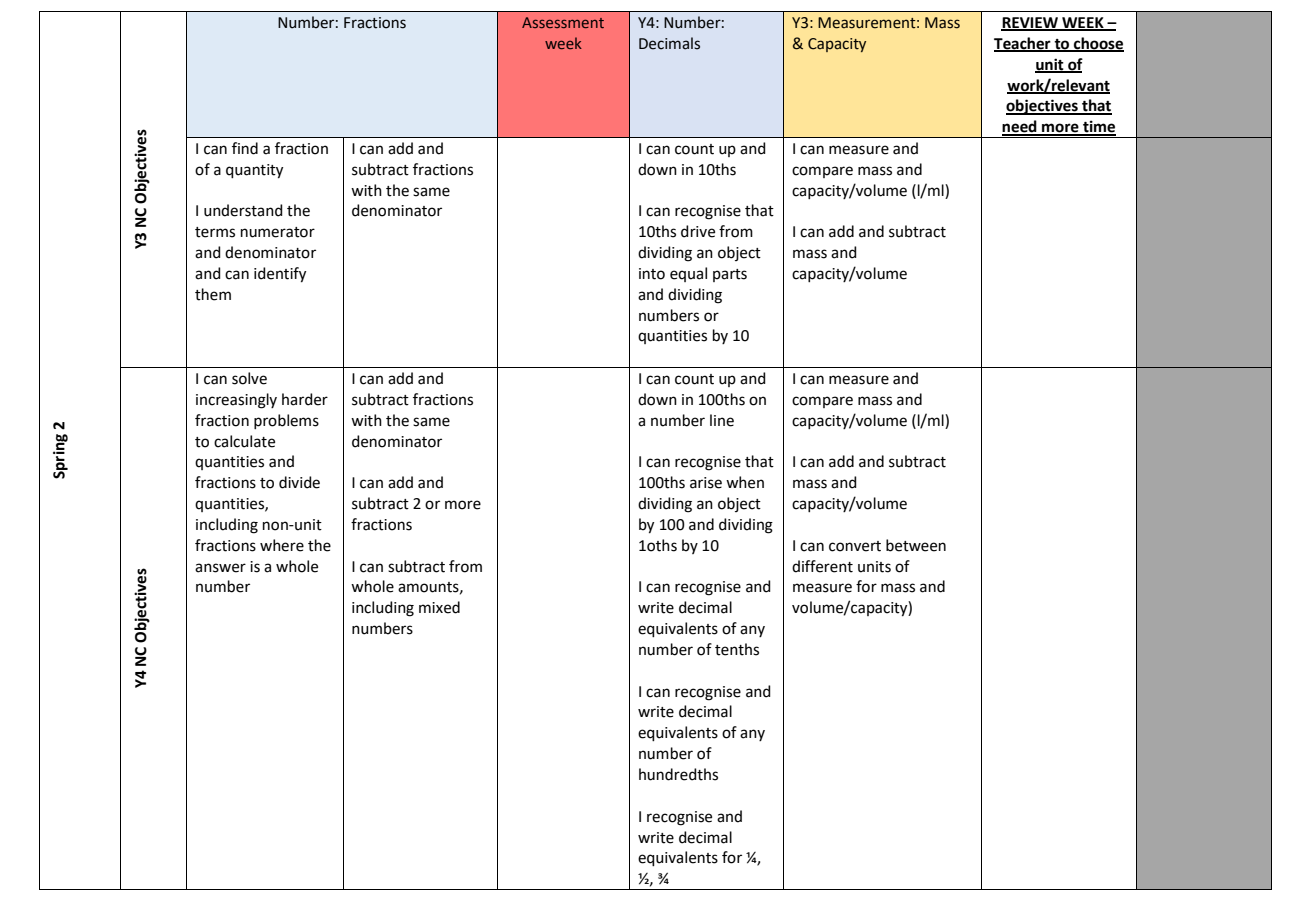 The image size is (1308, 924). What do you see at coordinates (1031, 23) in the screenshot?
I see `REVIEW` at bounding box center [1031, 23].
